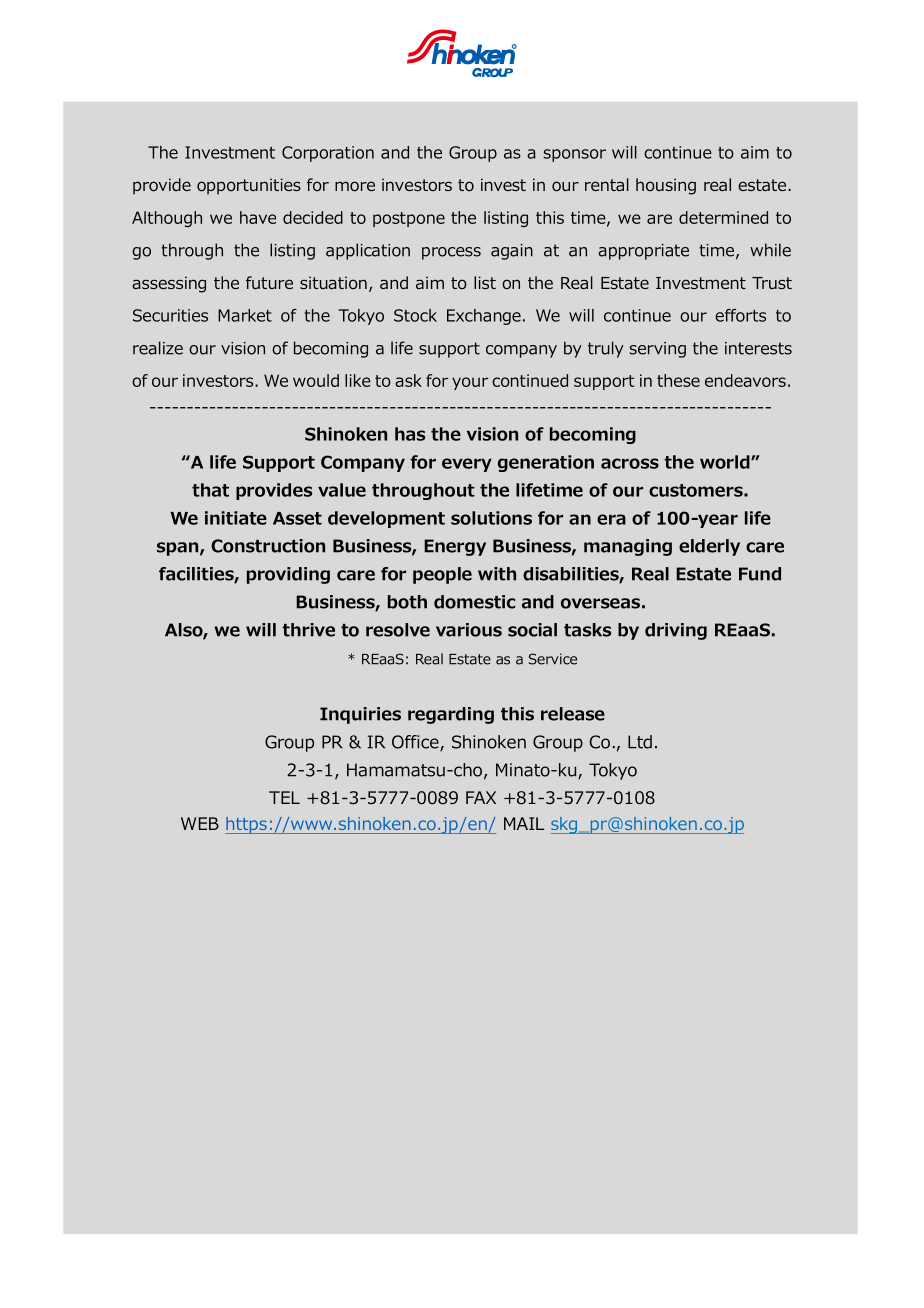 This page has width=924, height=1308. What do you see at coordinates (666, 186) in the page?
I see `housing` at bounding box center [666, 186].
